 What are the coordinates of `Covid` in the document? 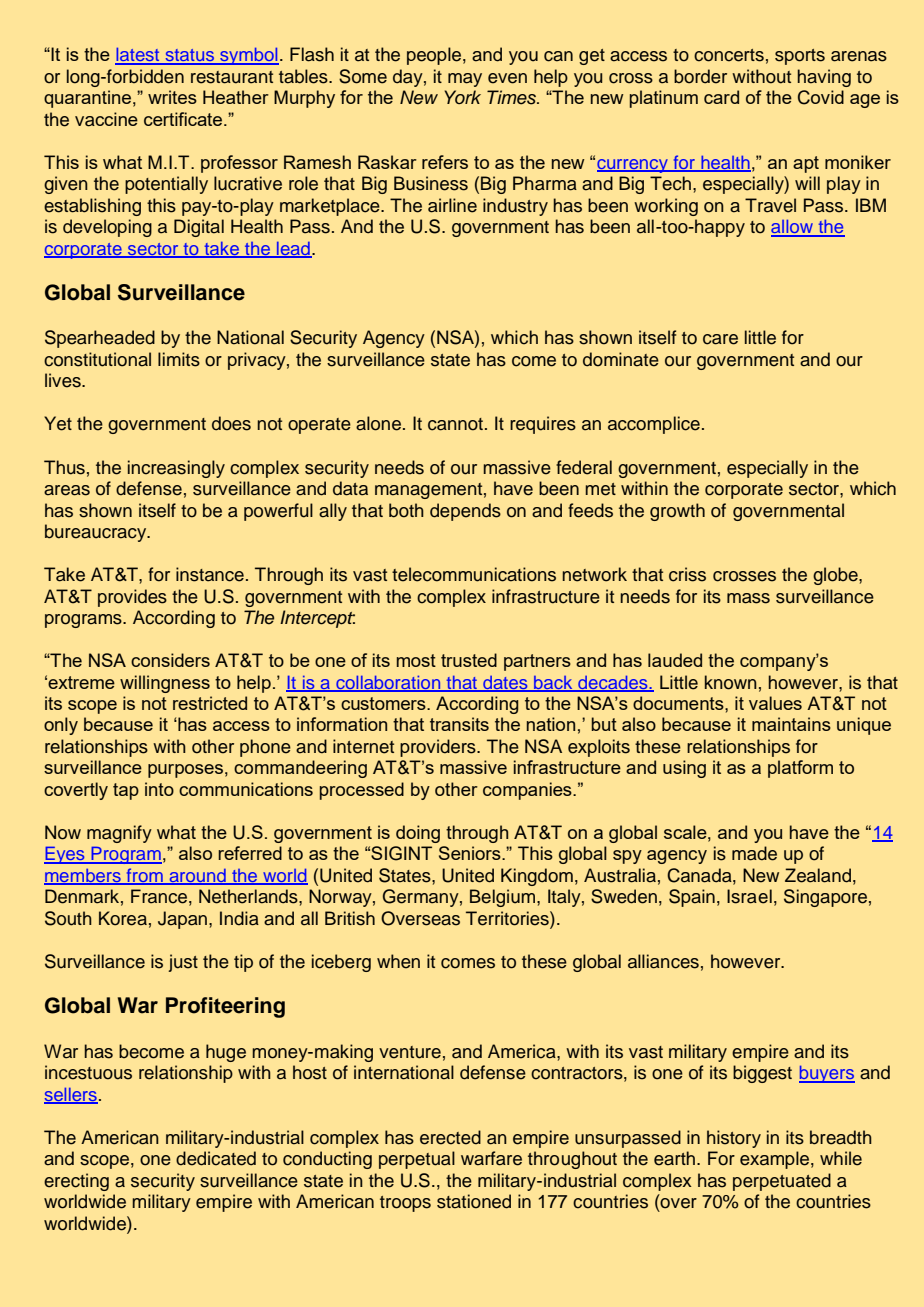 It's located at (821, 97).
